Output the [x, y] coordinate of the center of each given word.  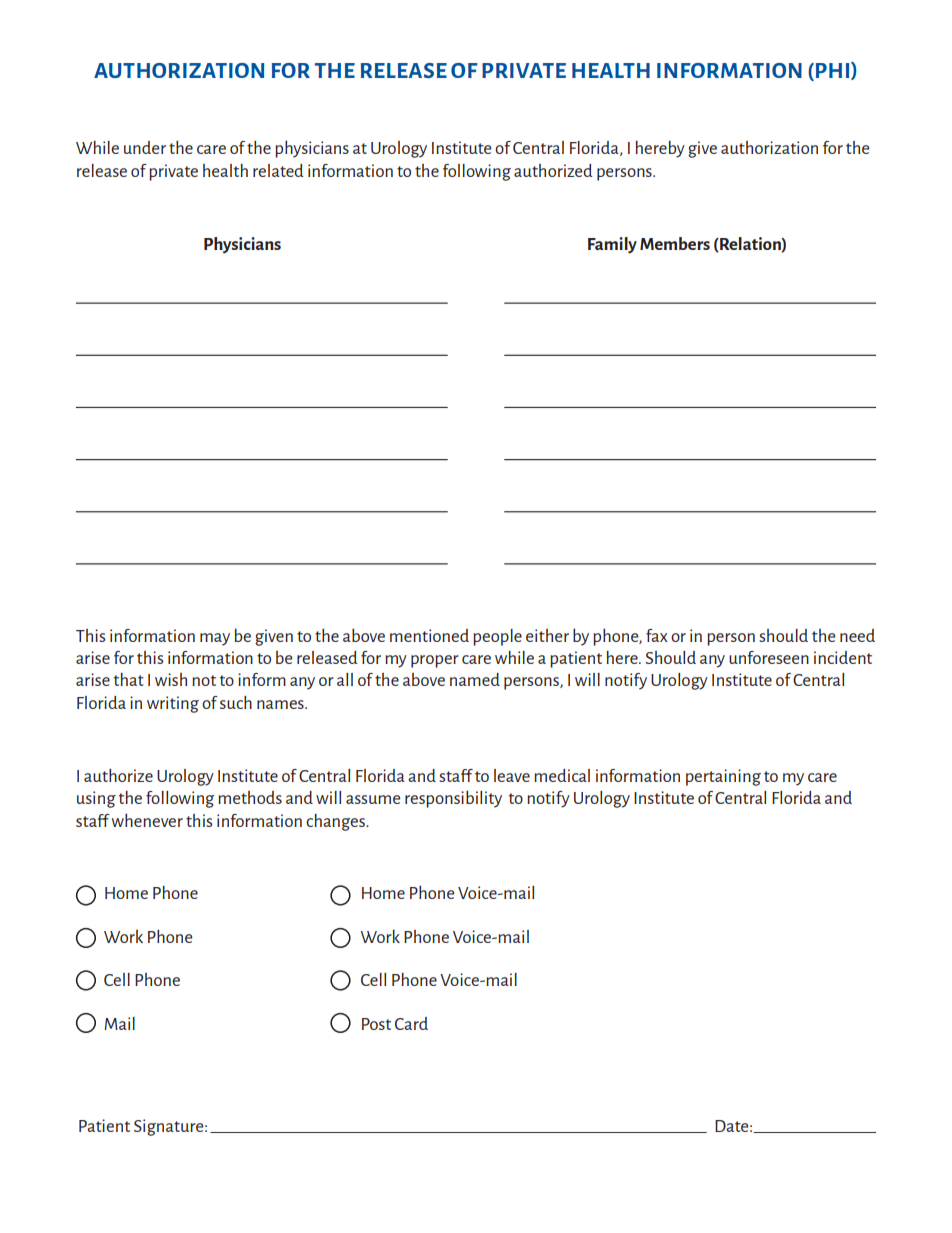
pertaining [723, 777]
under [145, 147]
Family [612, 245]
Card [411, 1023]
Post [376, 1024]
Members [675, 243]
